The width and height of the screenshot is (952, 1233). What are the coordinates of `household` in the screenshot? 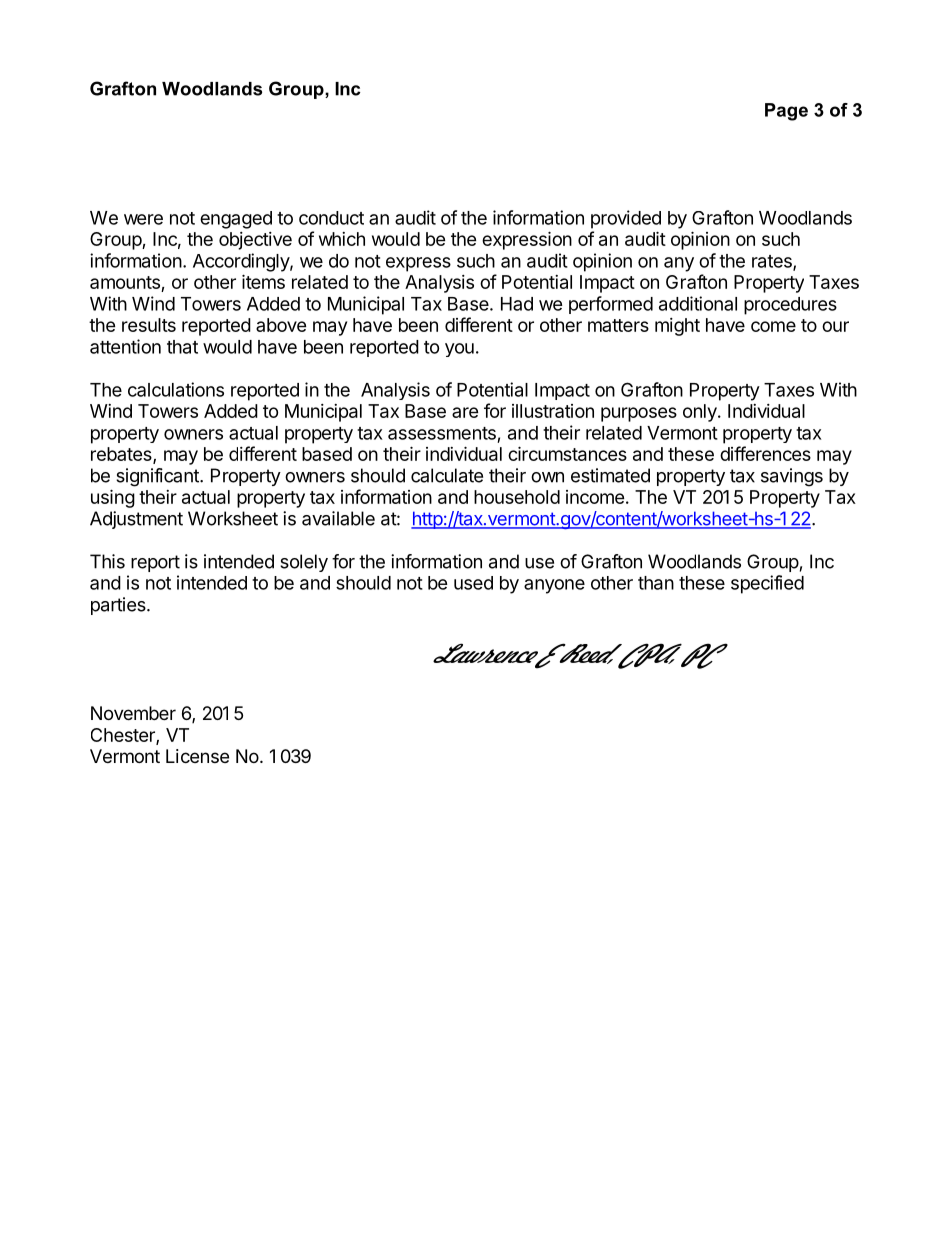 It's located at (517, 497).
